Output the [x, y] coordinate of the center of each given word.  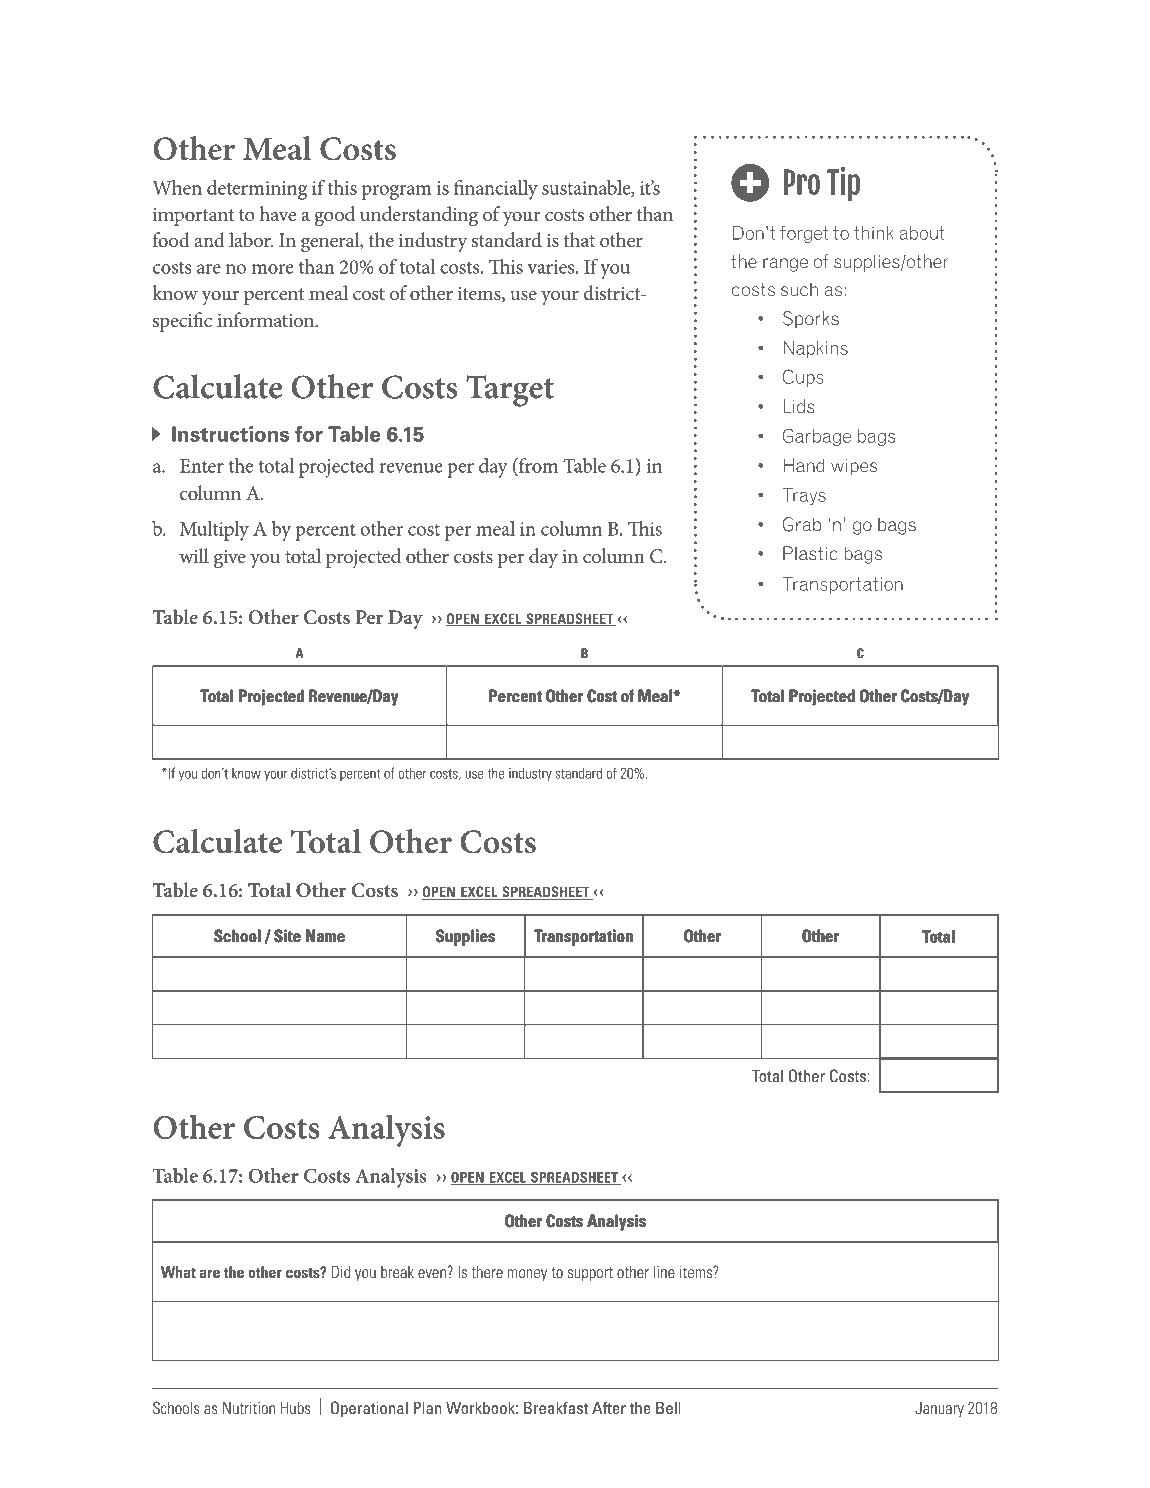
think [874, 233]
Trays [804, 496]
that [579, 240]
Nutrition [249, 1408]
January [939, 1409]
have [278, 214]
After [609, 1407]
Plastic [810, 553]
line [664, 1272]
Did [340, 1271]
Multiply [214, 531]
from [537, 465]
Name [325, 936]
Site [287, 935]
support [590, 1274]
